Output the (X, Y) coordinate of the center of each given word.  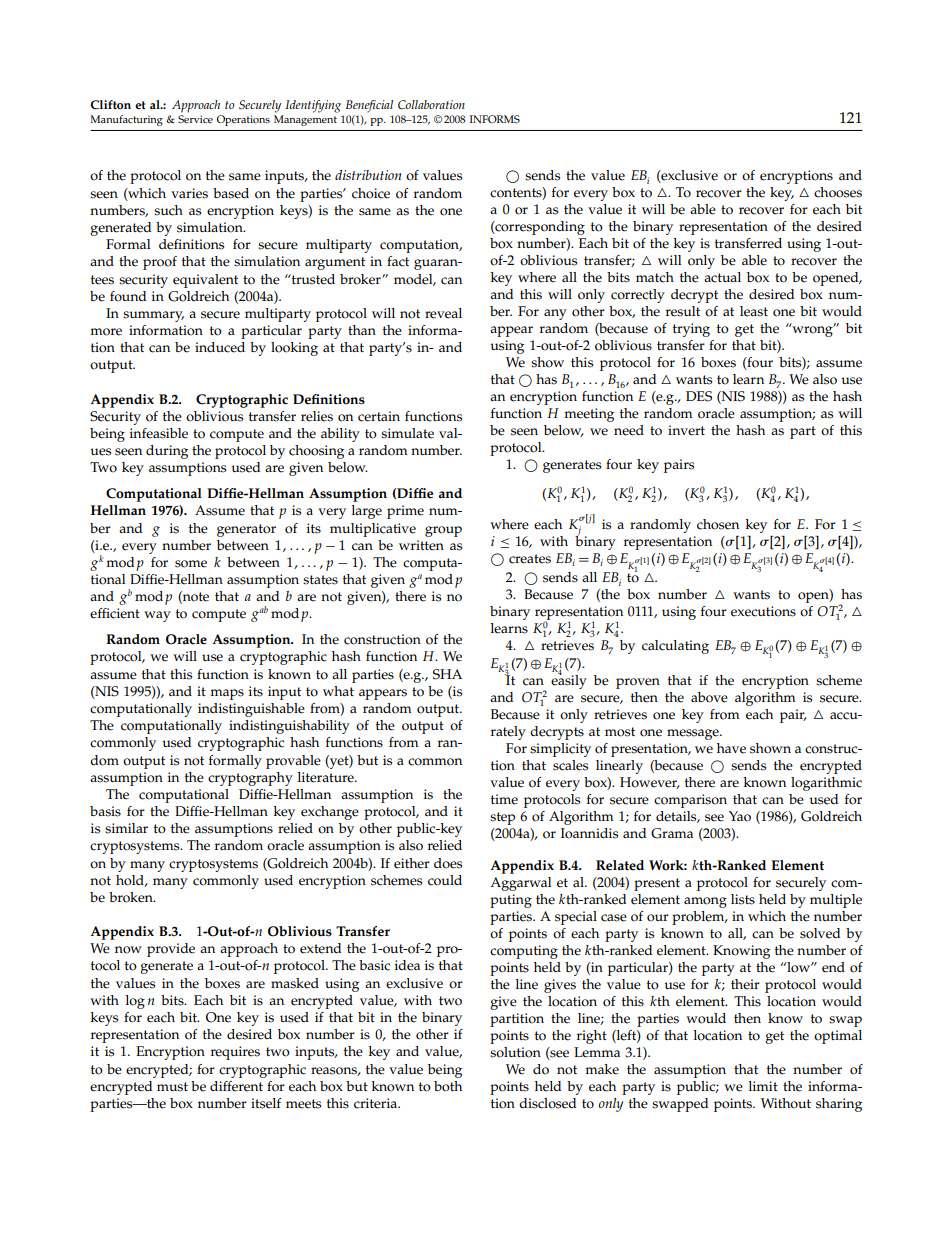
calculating (675, 647)
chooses (838, 192)
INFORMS (495, 119)
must (172, 1087)
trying (691, 330)
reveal (443, 313)
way (157, 616)
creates (530, 559)
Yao (740, 816)
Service (195, 119)
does (448, 863)
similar (126, 828)
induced (220, 347)
